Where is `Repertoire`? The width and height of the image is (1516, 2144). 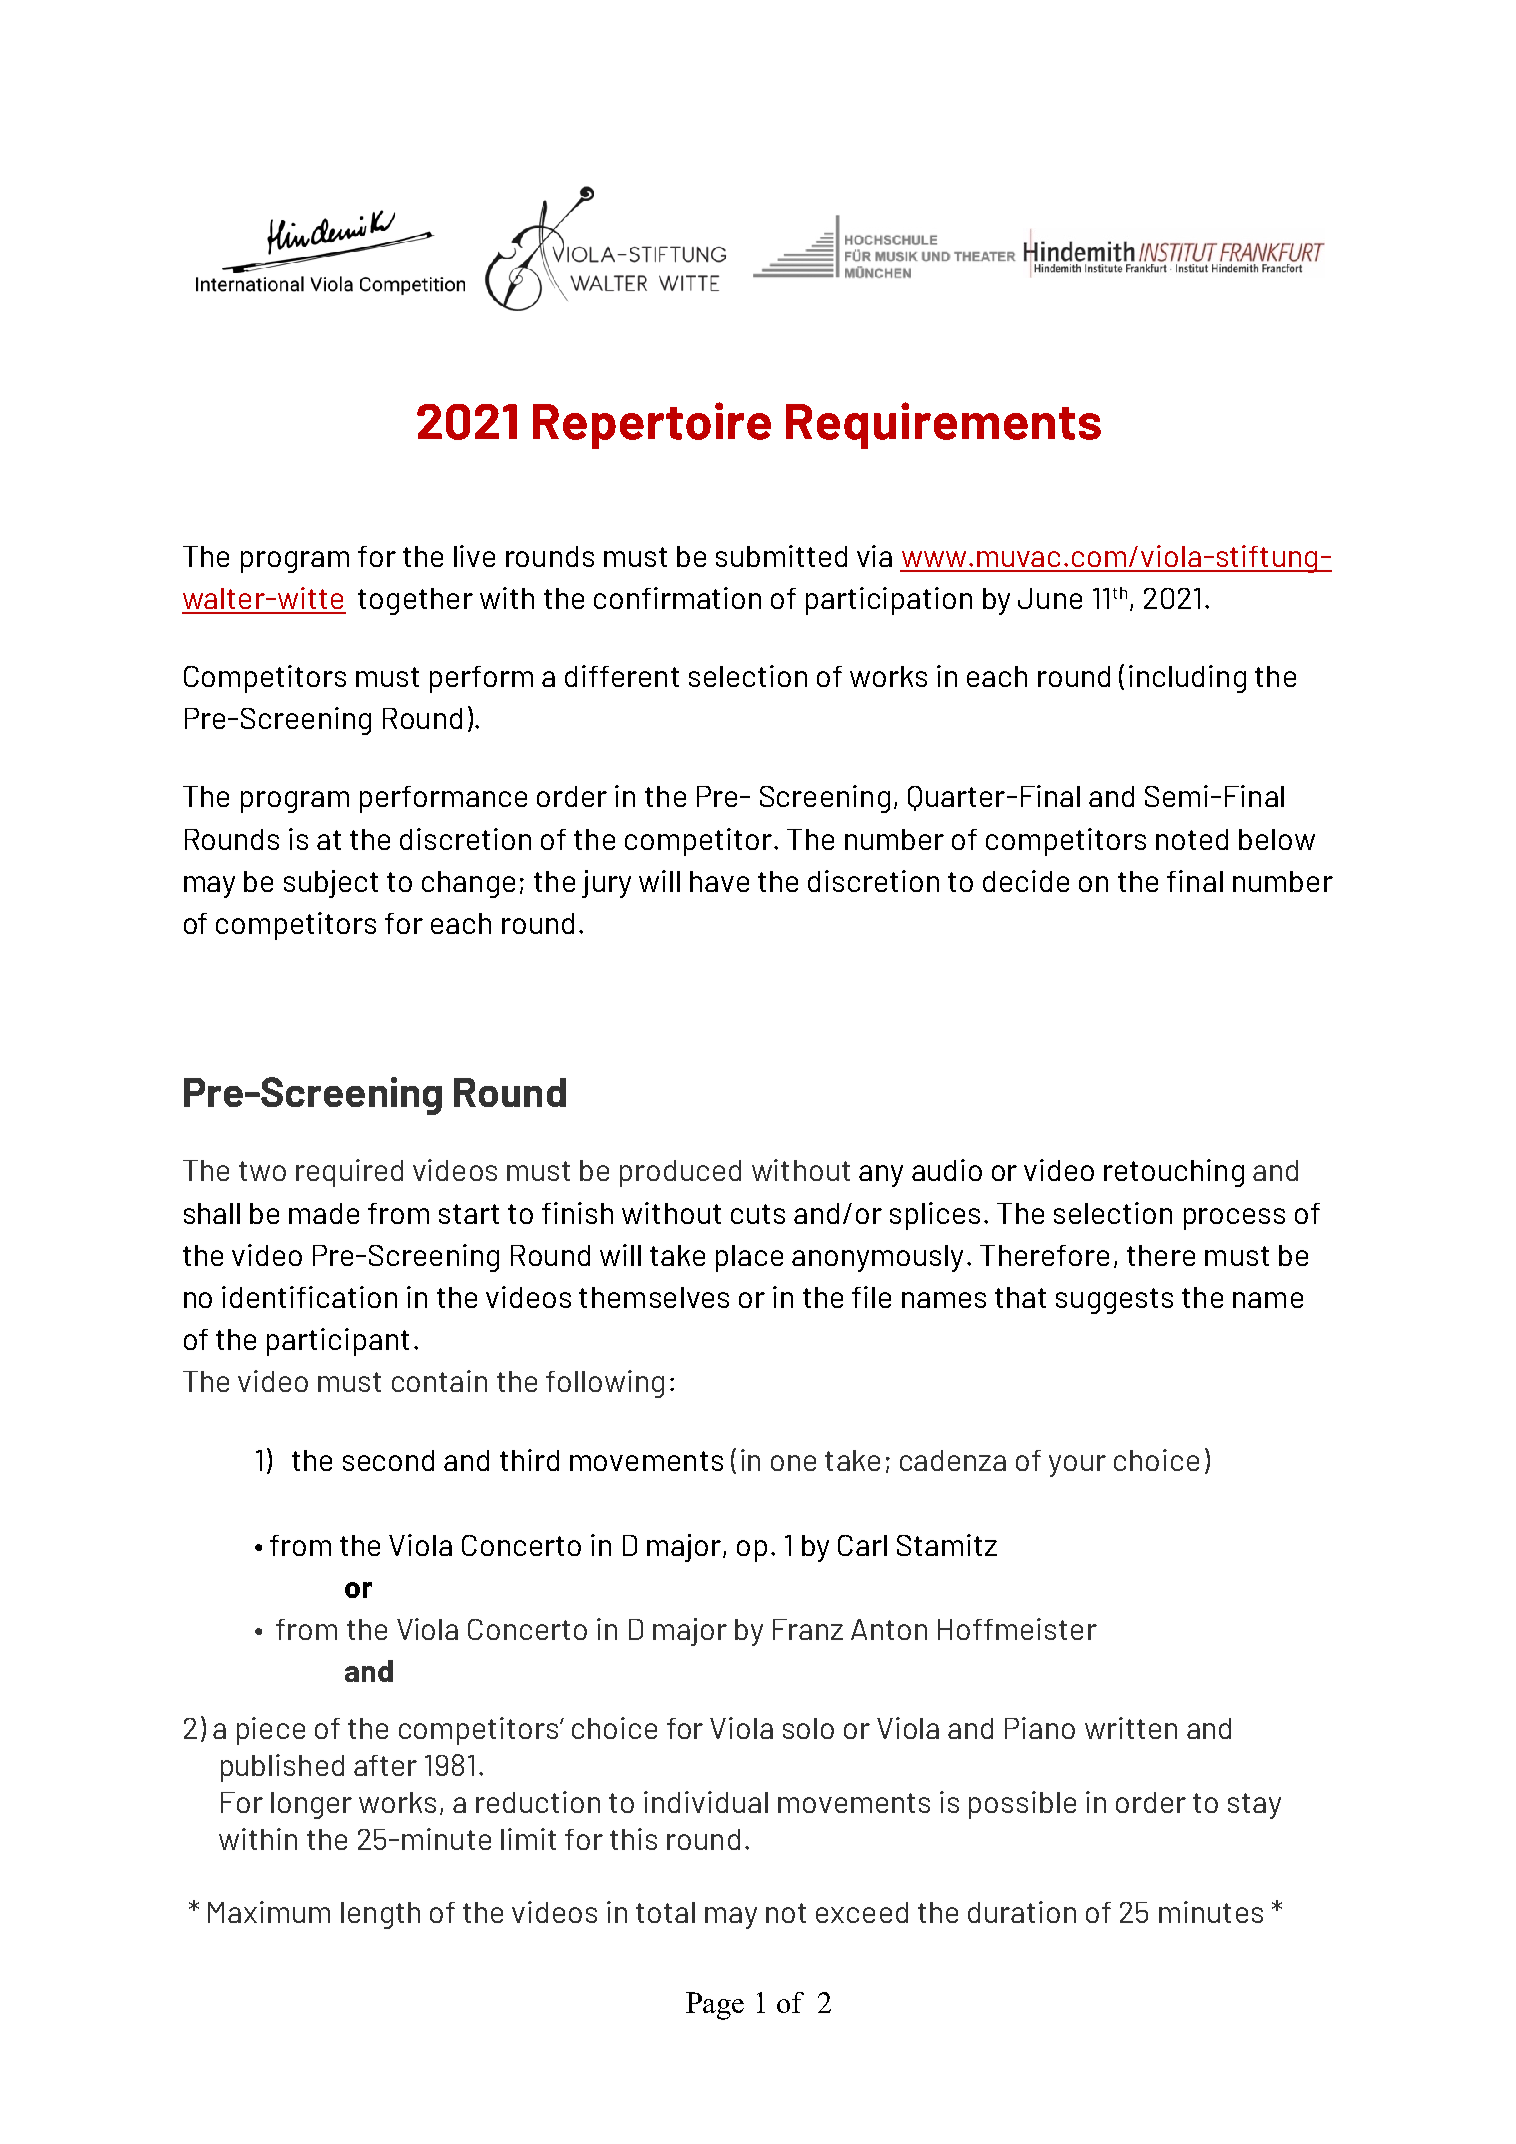 Repertoire is located at coordinates (652, 425).
